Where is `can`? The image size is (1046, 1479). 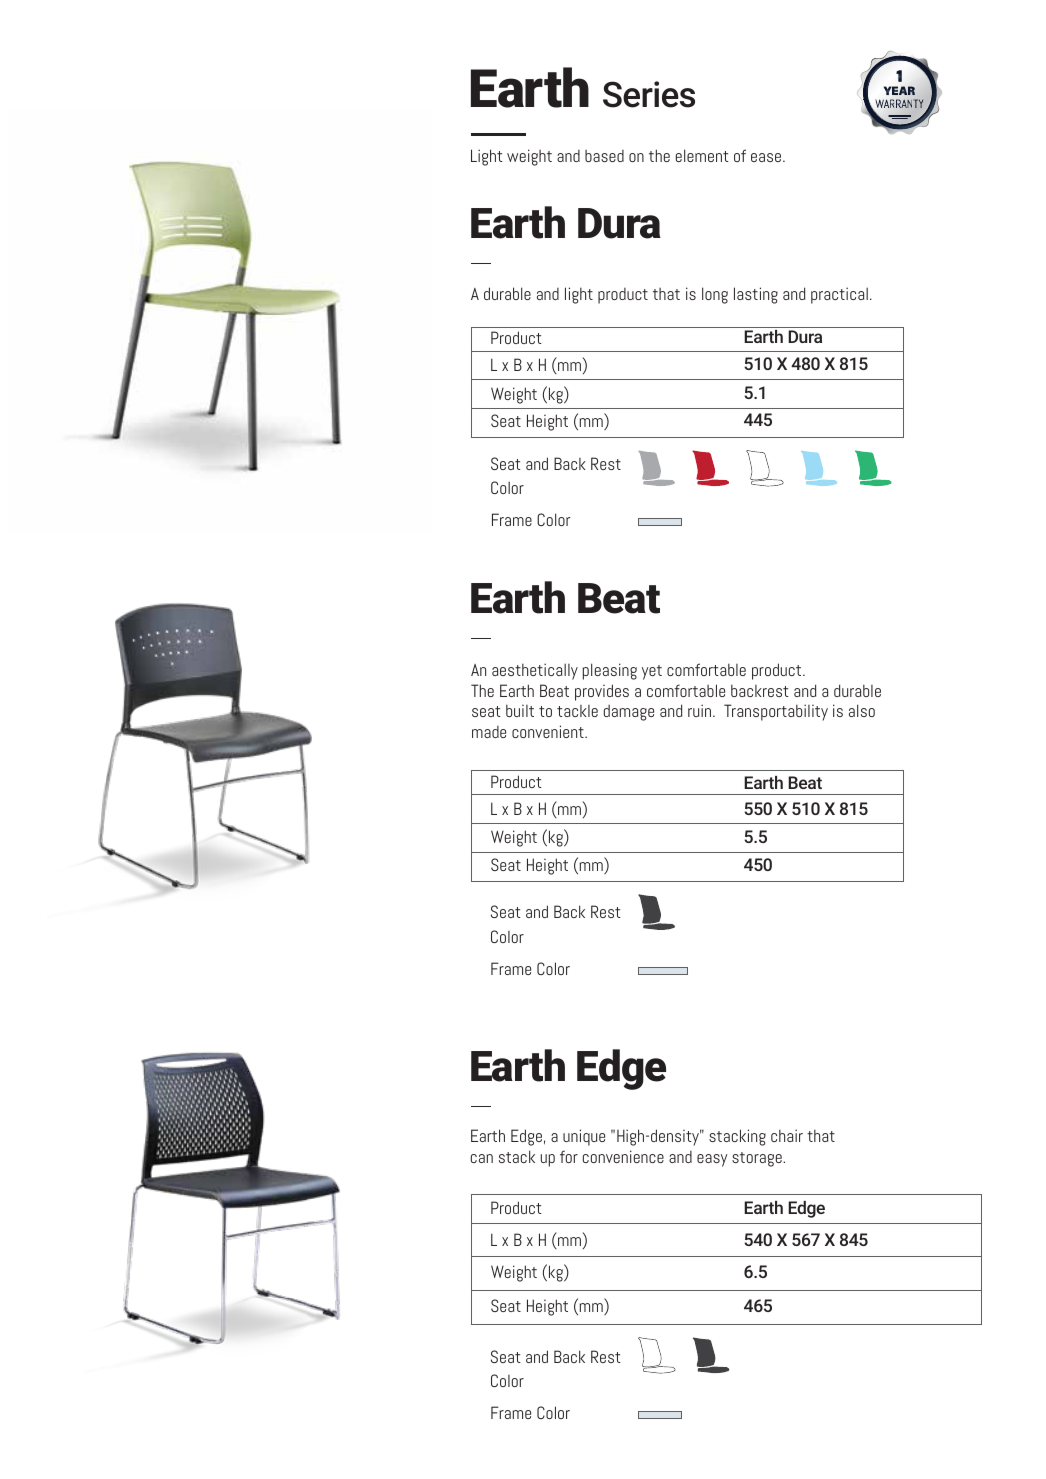
can is located at coordinates (482, 1158).
